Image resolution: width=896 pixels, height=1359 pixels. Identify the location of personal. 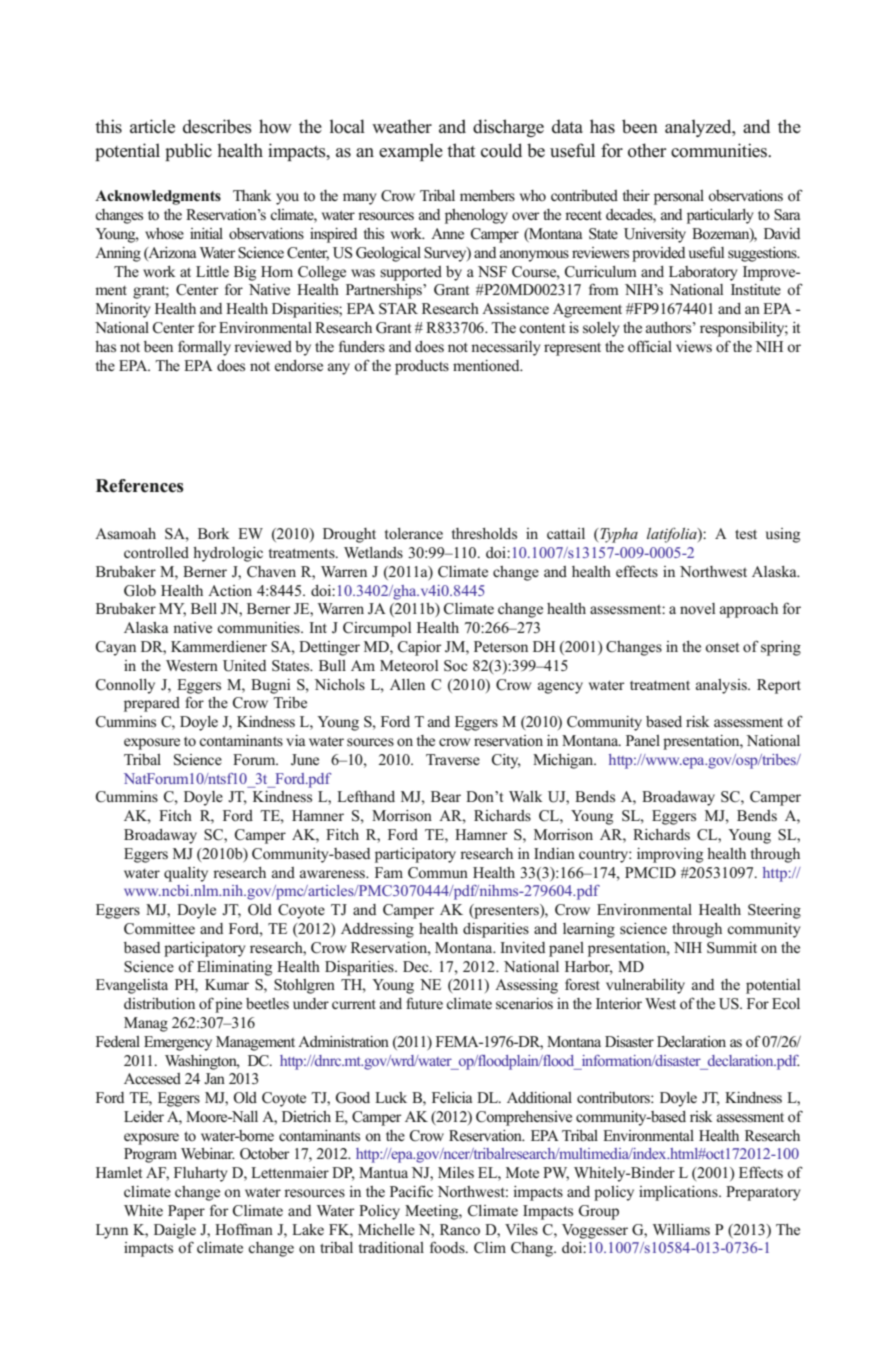
(679, 197).
